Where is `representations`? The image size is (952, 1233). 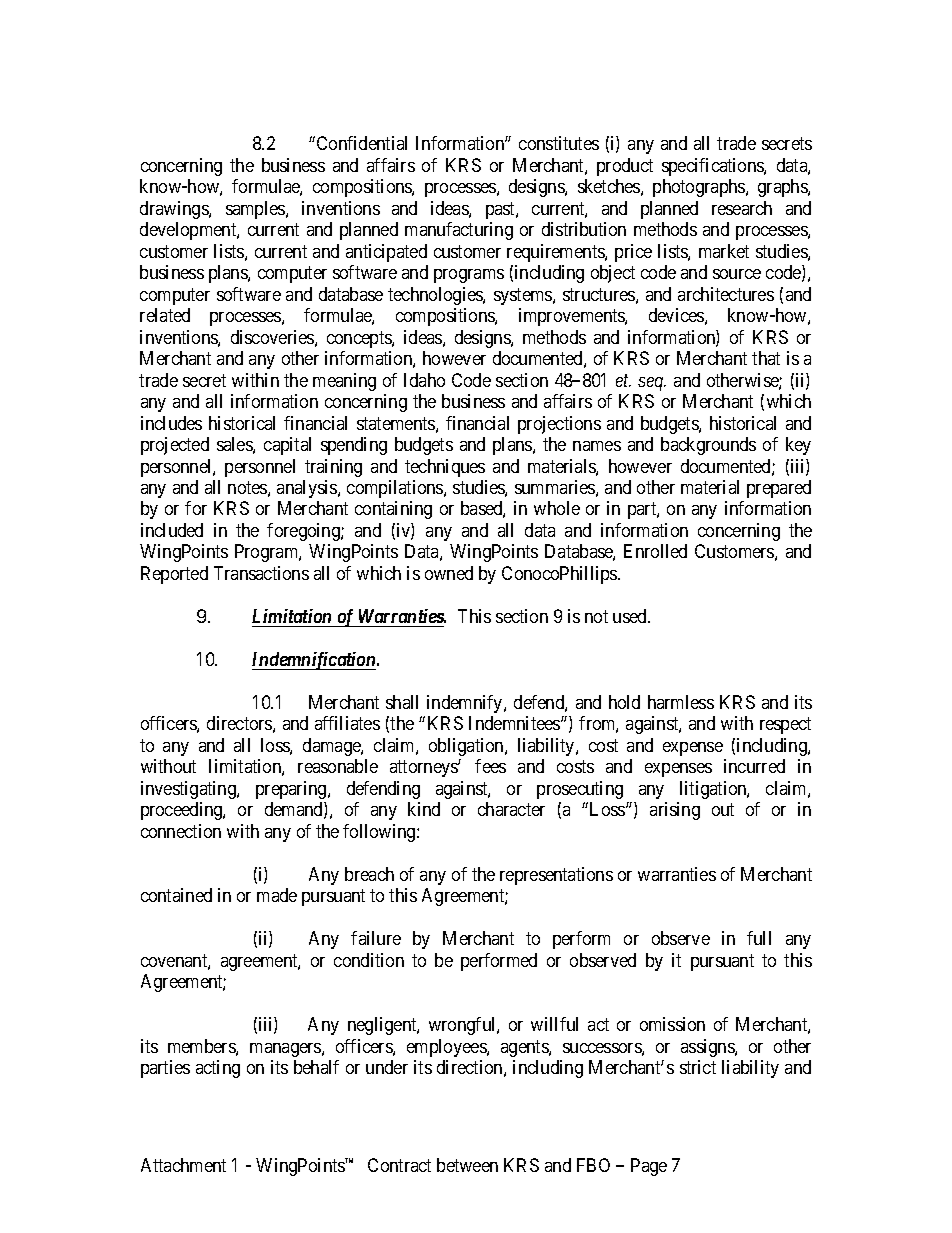
representations is located at coordinates (556, 876).
